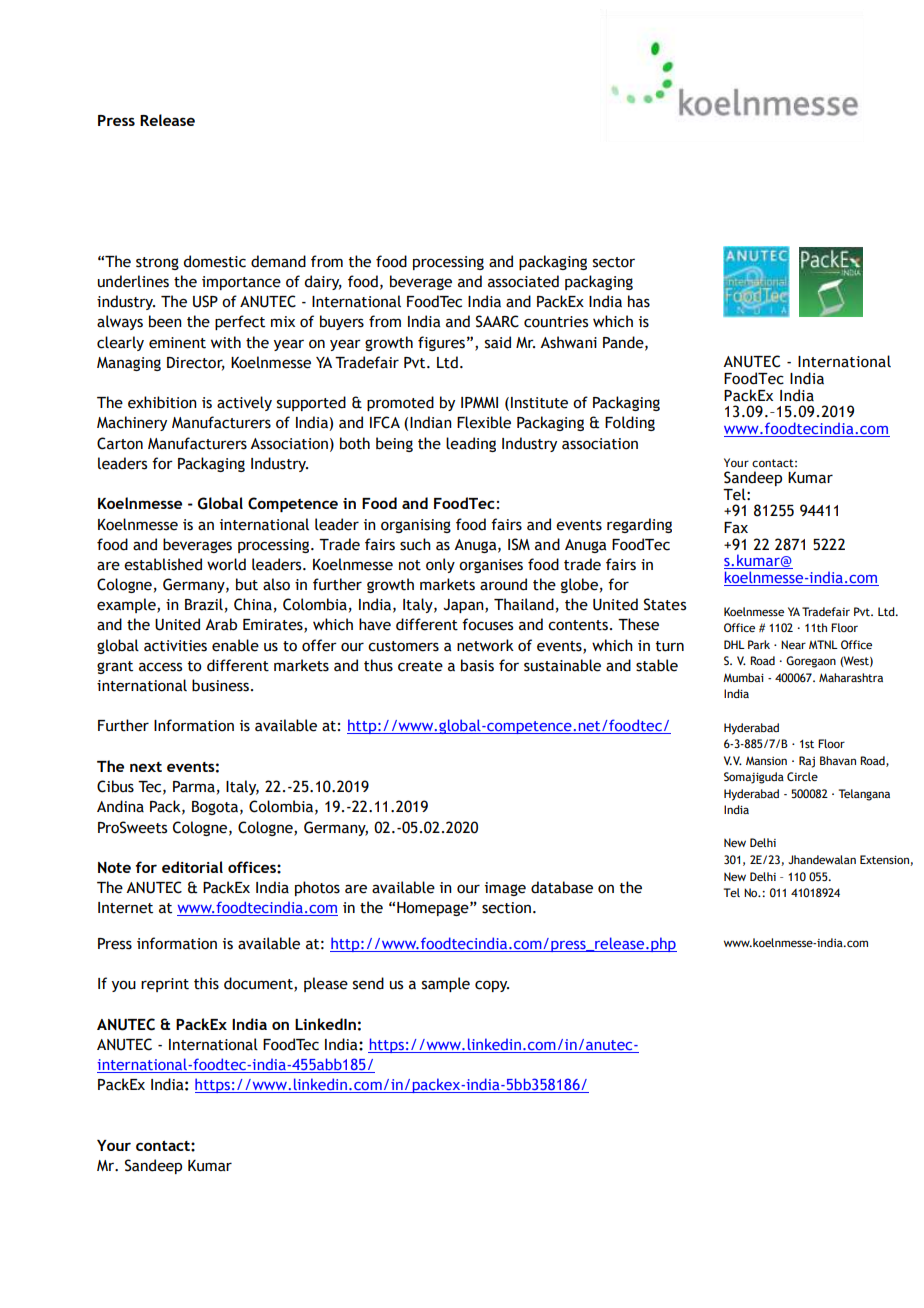  I want to click on associated, so click(523, 281).
